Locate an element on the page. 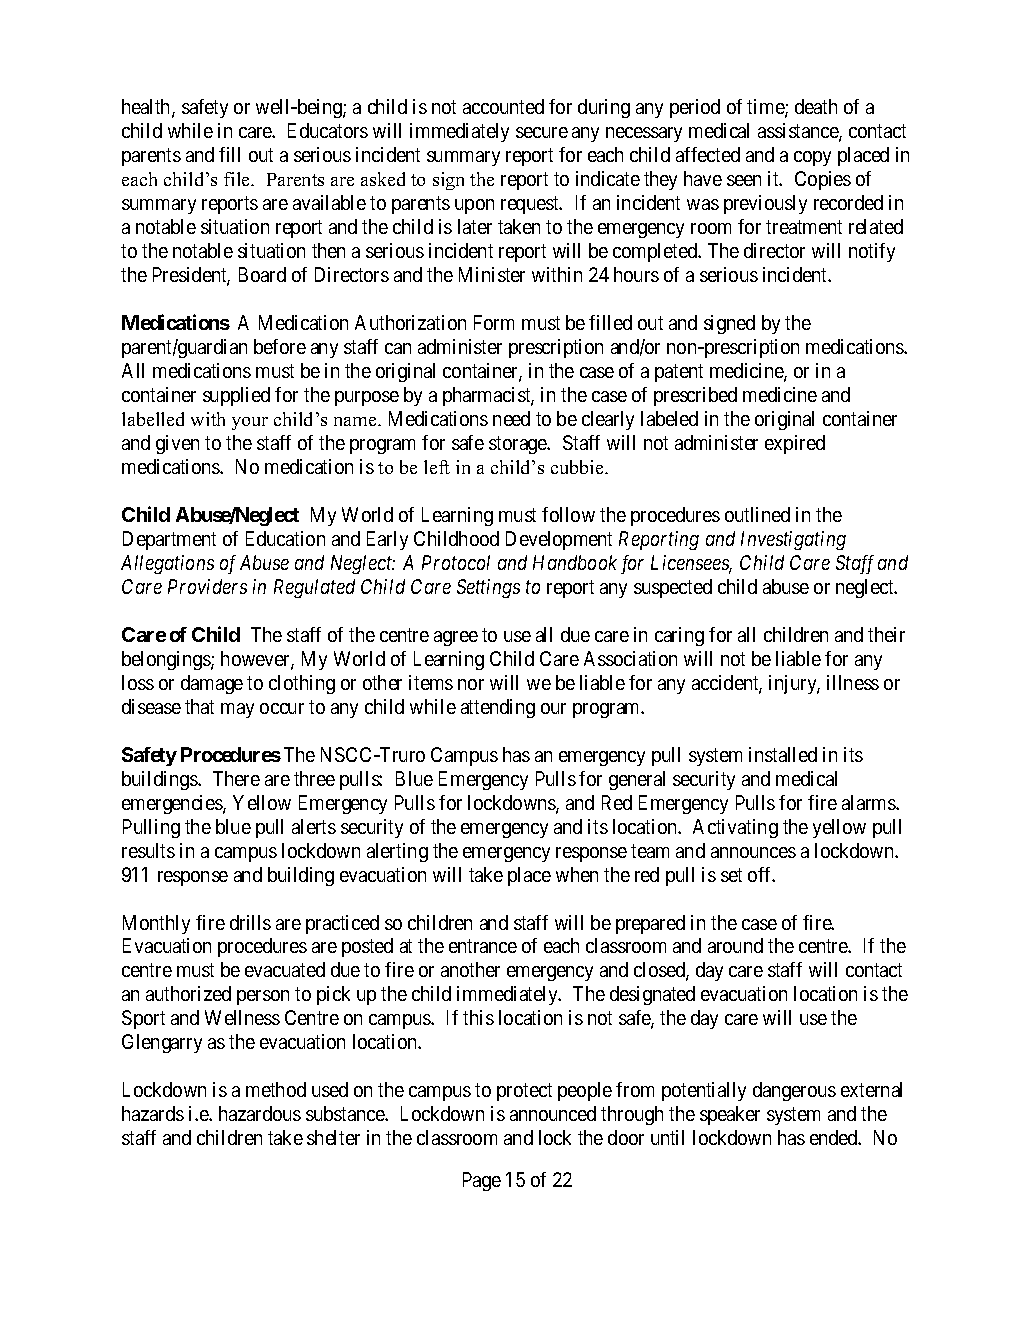  when is located at coordinates (577, 874).
